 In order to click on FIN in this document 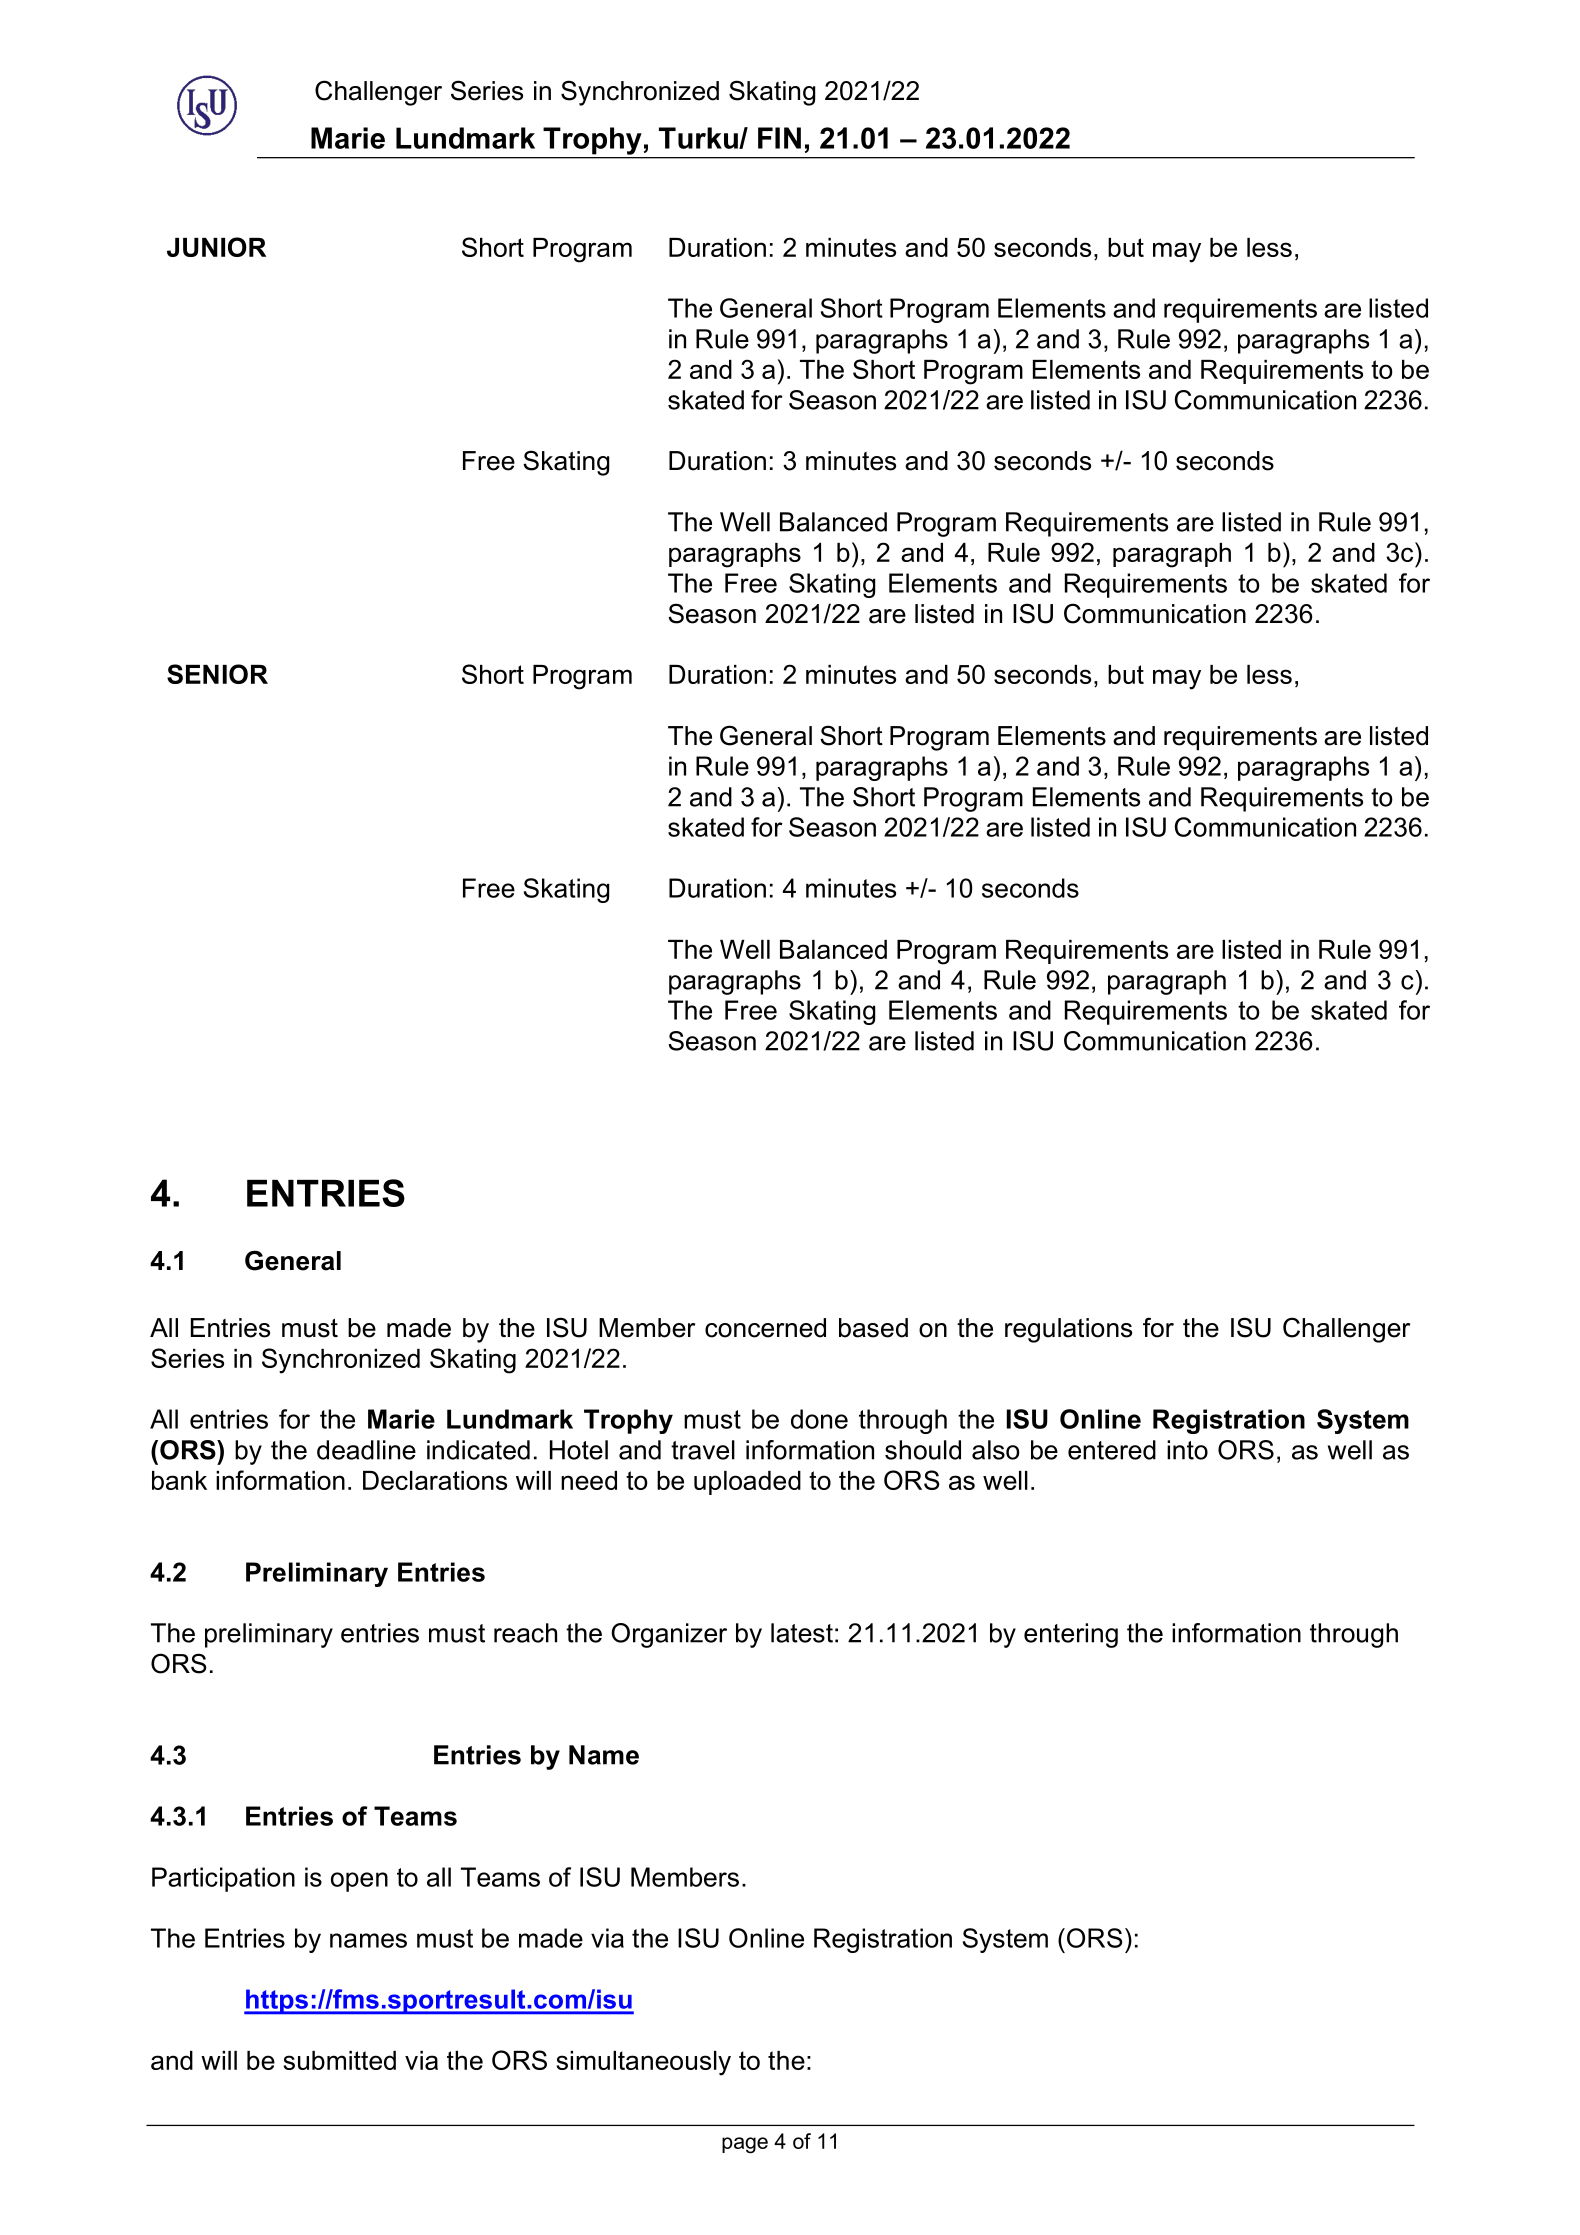, I will do `click(779, 138)`.
